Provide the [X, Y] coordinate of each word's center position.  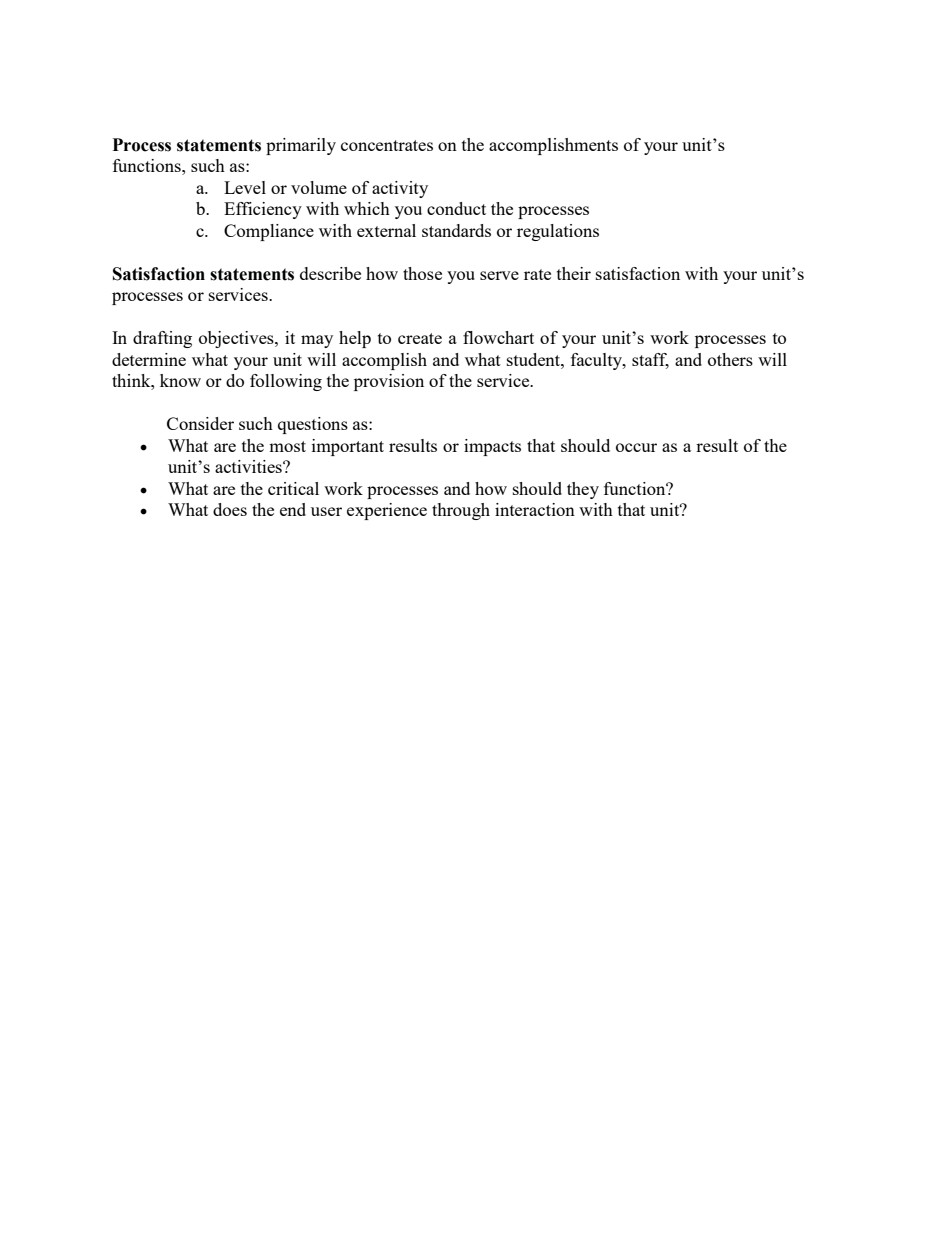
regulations [558, 232]
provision [389, 382]
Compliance [269, 232]
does [230, 509]
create [420, 338]
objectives [237, 339]
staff [650, 361]
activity [400, 189]
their [574, 273]
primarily [301, 146]
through [461, 511]
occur [636, 447]
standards [456, 230]
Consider [200, 423]
